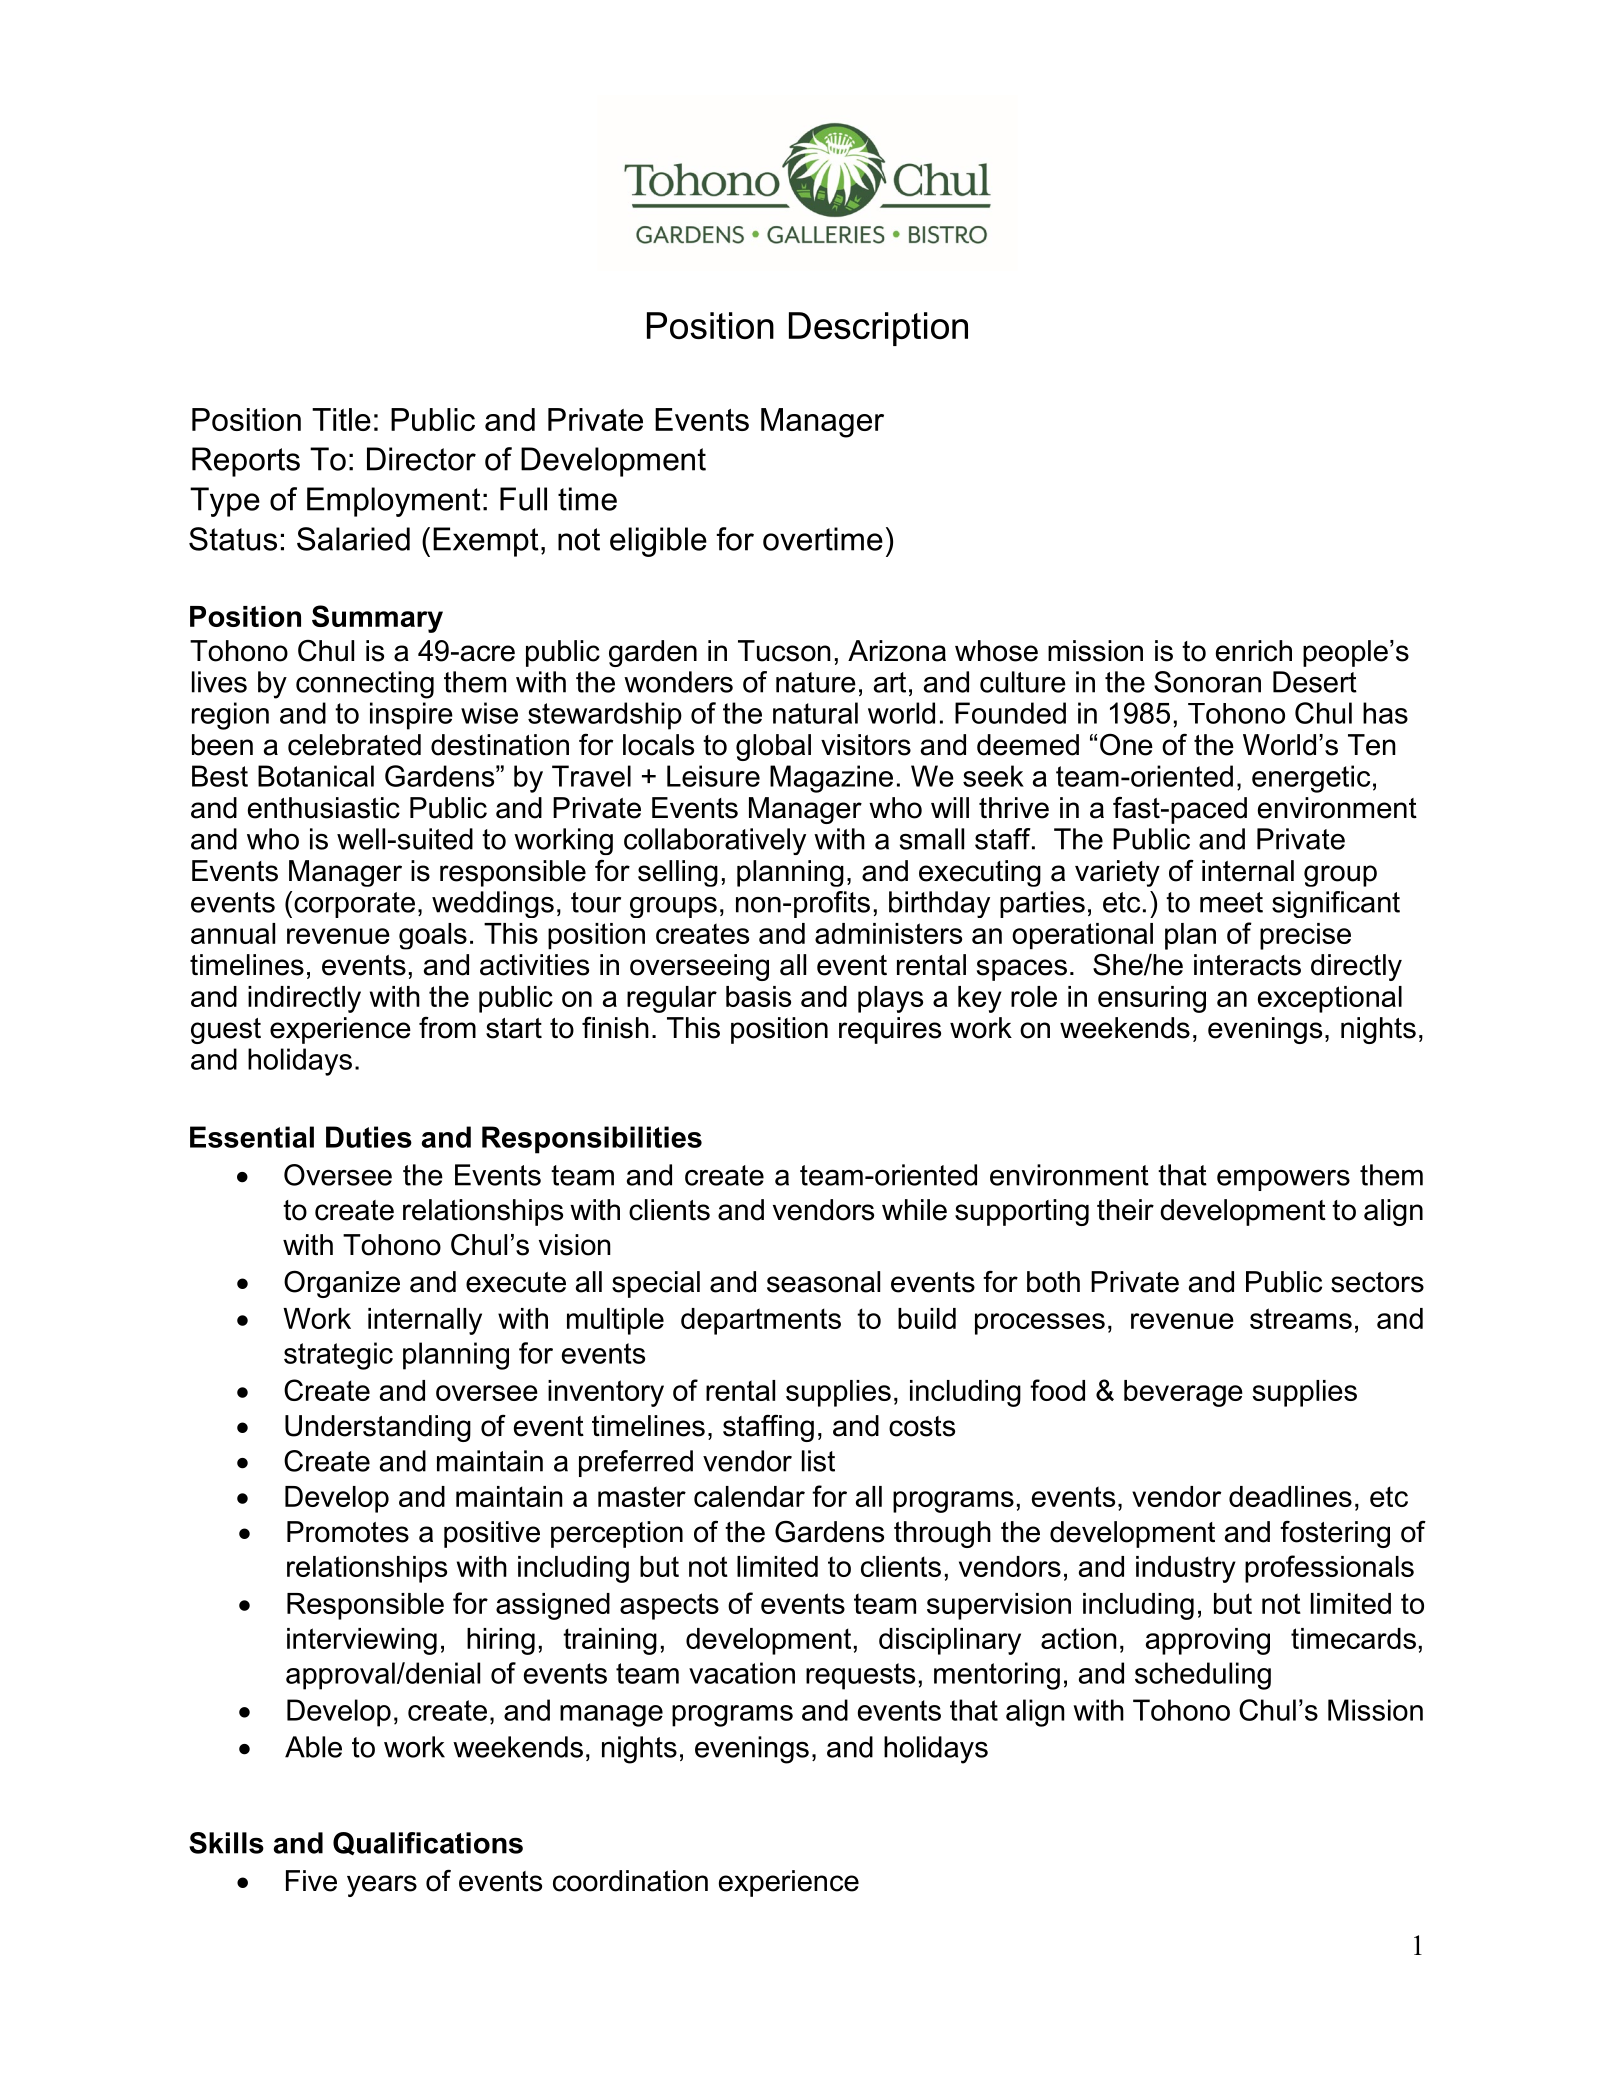 Image resolution: width=1615 pixels, height=2090 pixels. What do you see at coordinates (761, 1321) in the screenshot?
I see `departments` at bounding box center [761, 1321].
